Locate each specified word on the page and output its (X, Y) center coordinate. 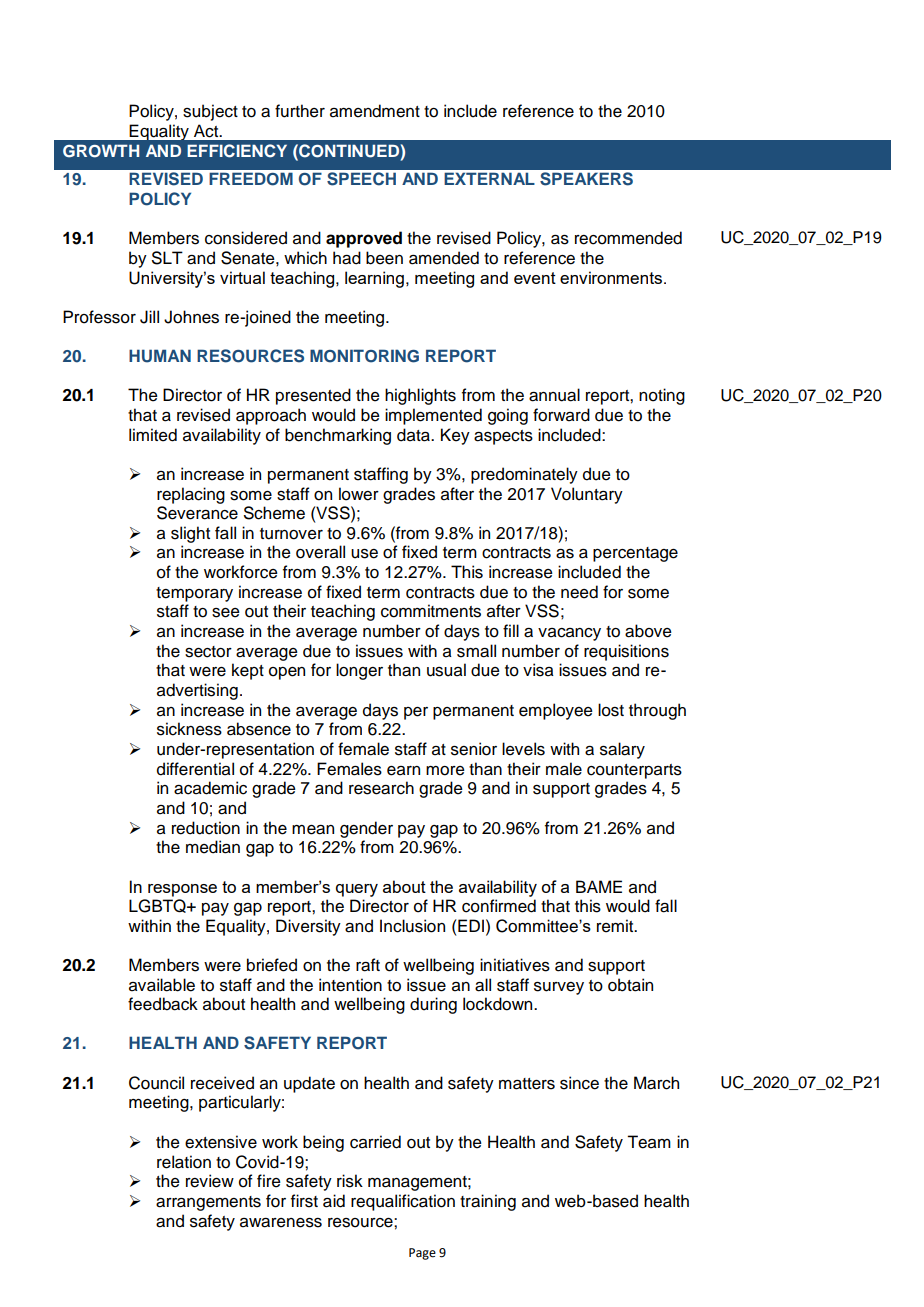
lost (611, 710)
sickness (189, 729)
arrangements (208, 1203)
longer (359, 671)
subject (210, 112)
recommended (628, 238)
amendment (375, 111)
